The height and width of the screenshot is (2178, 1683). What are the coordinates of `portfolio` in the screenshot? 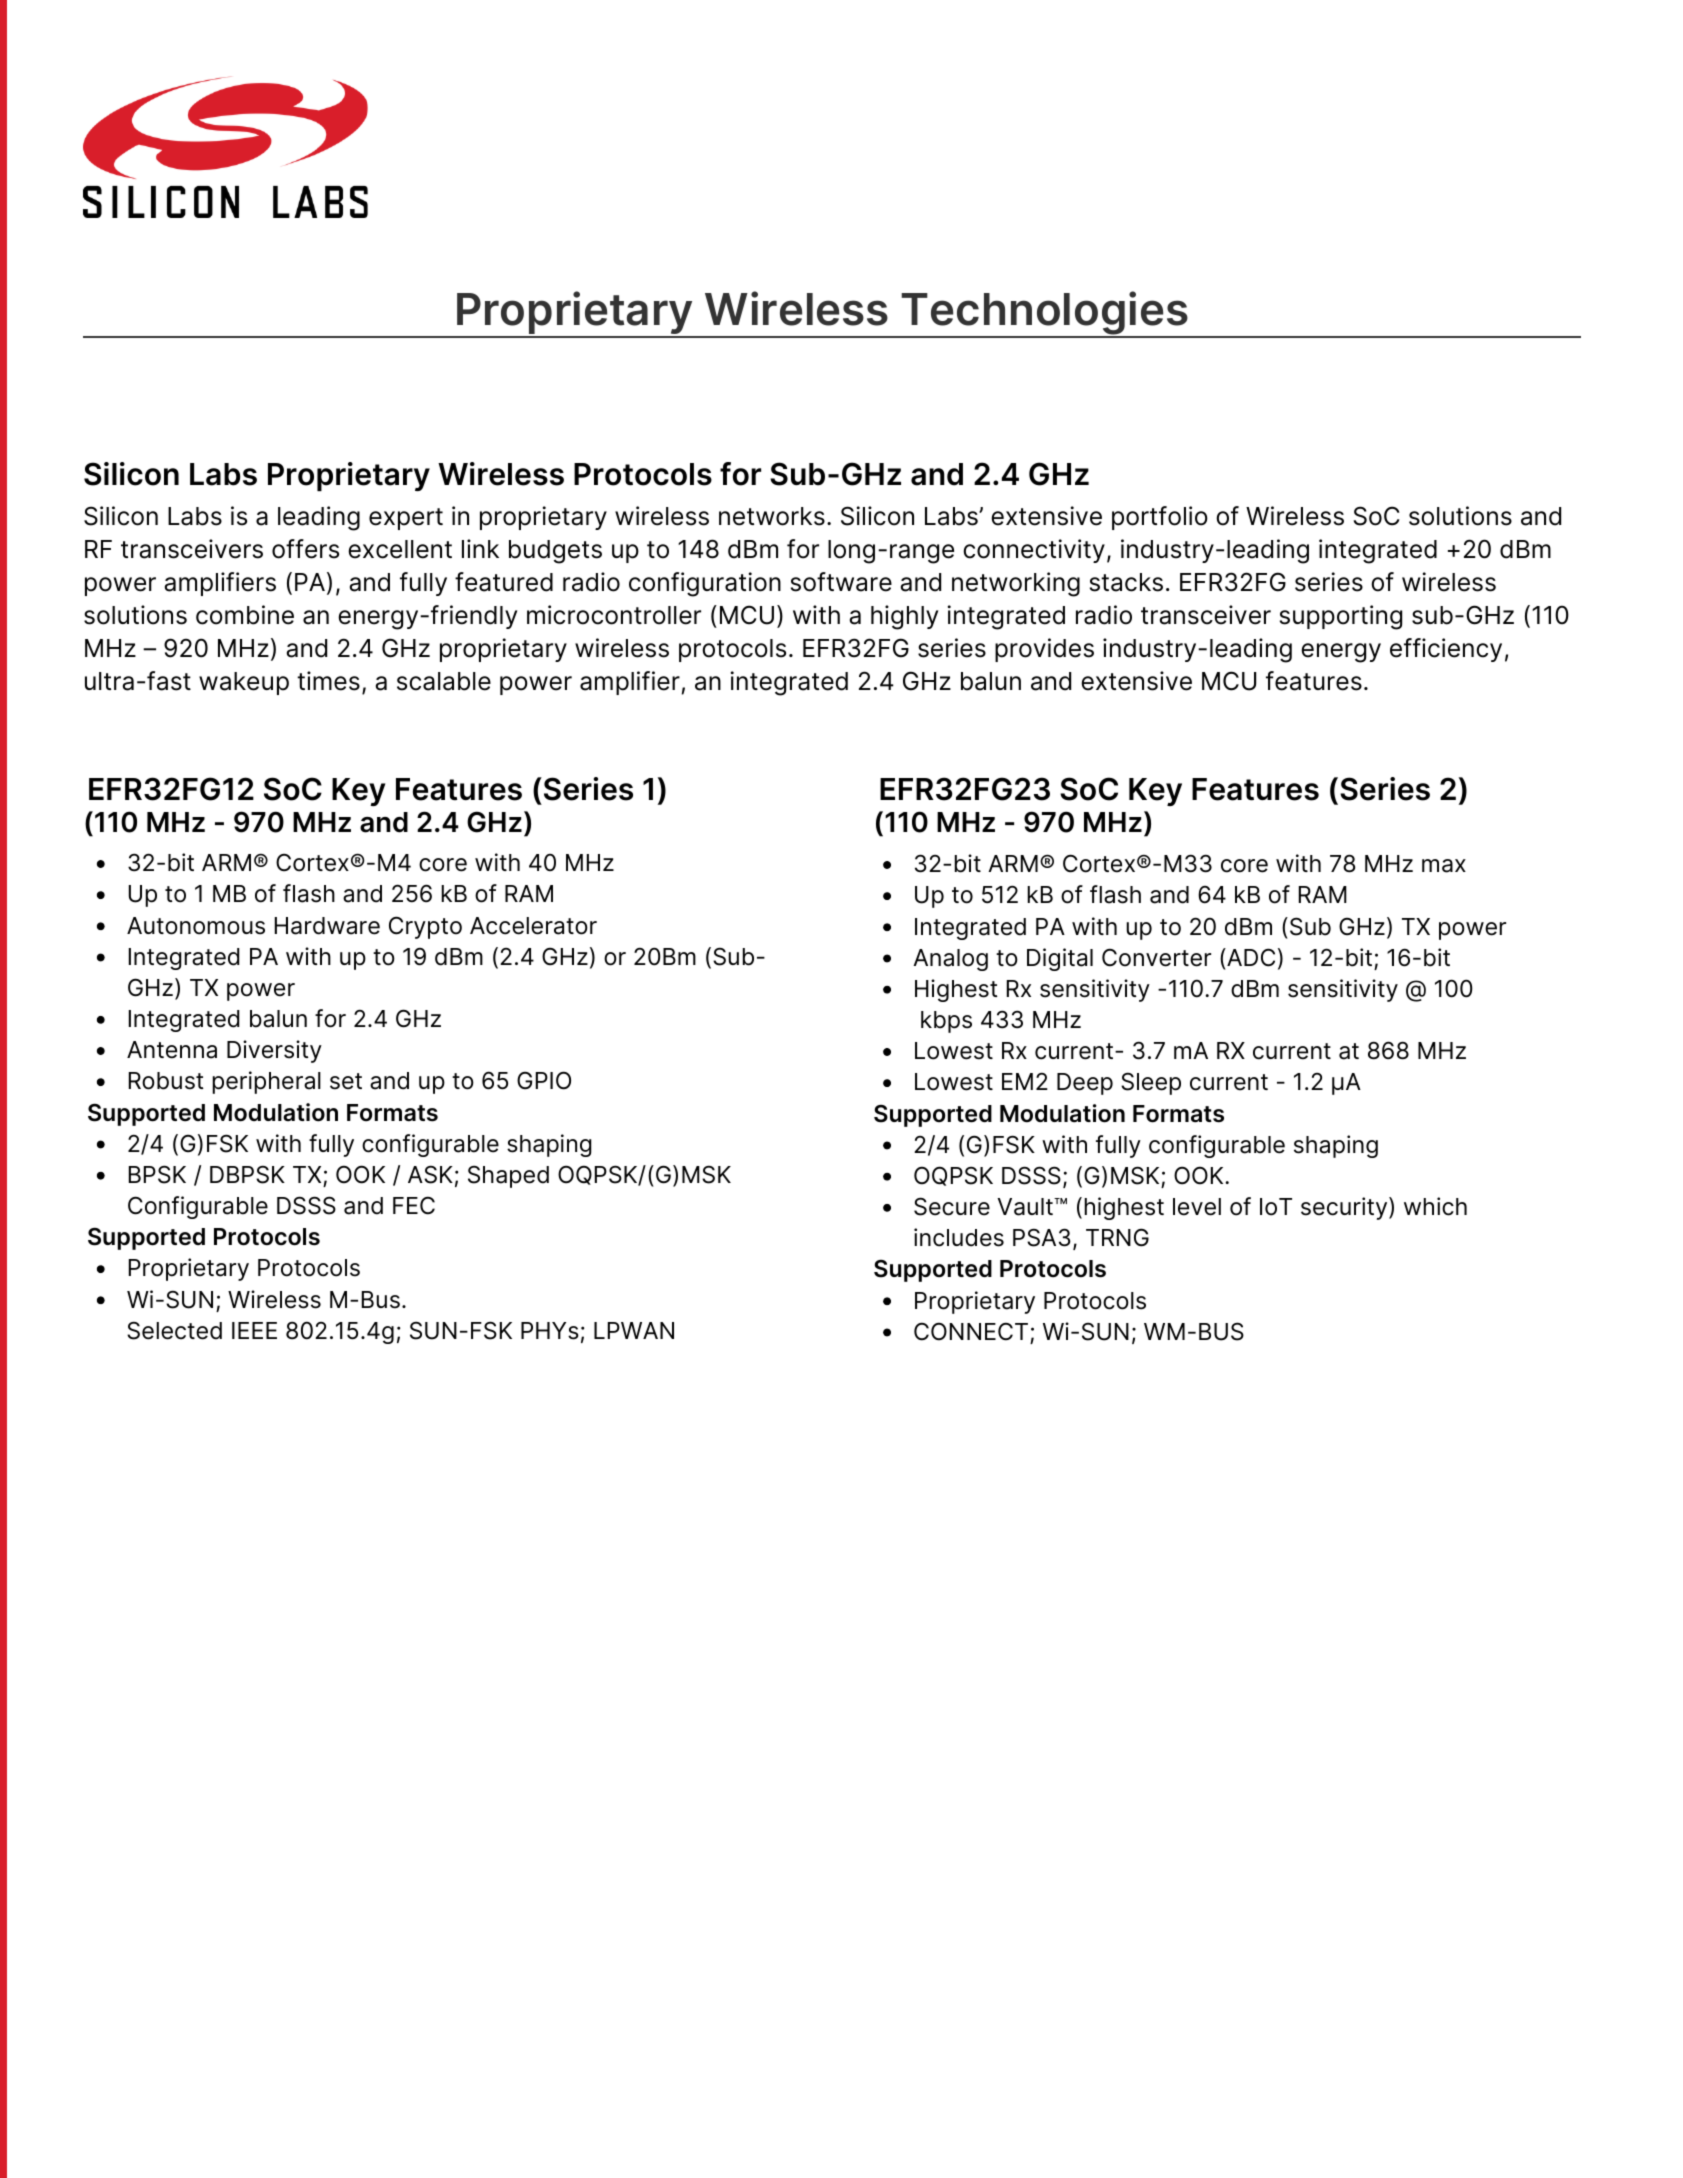 It's located at (1160, 518).
